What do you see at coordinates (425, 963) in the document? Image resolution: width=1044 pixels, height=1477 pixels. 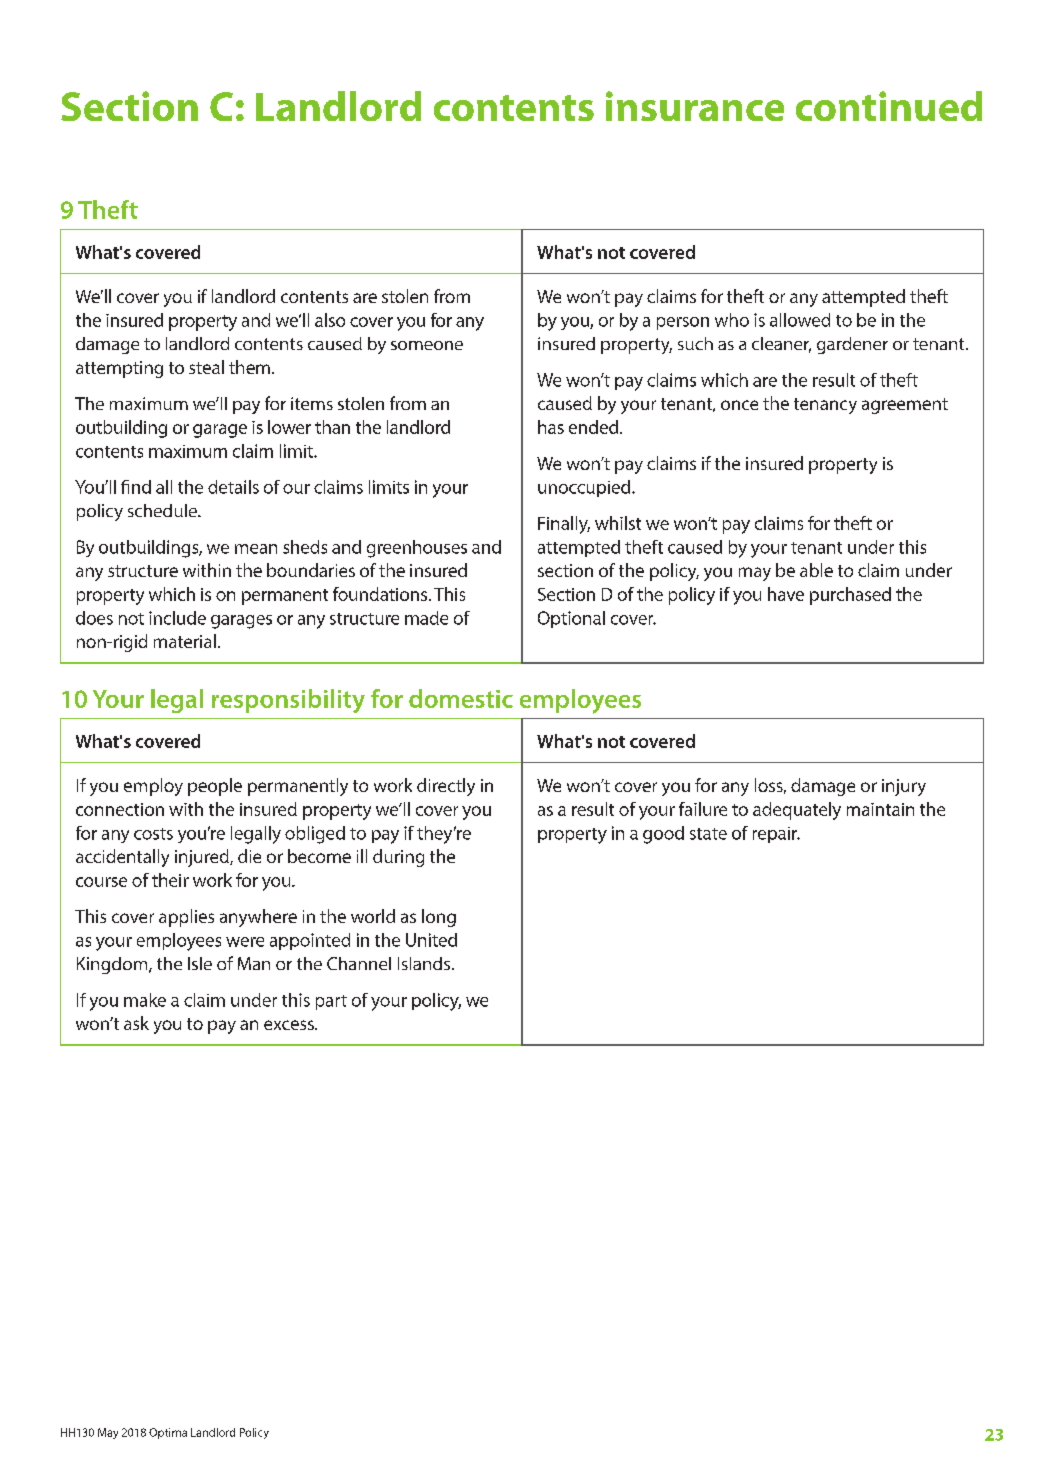 I see `Islands` at bounding box center [425, 963].
